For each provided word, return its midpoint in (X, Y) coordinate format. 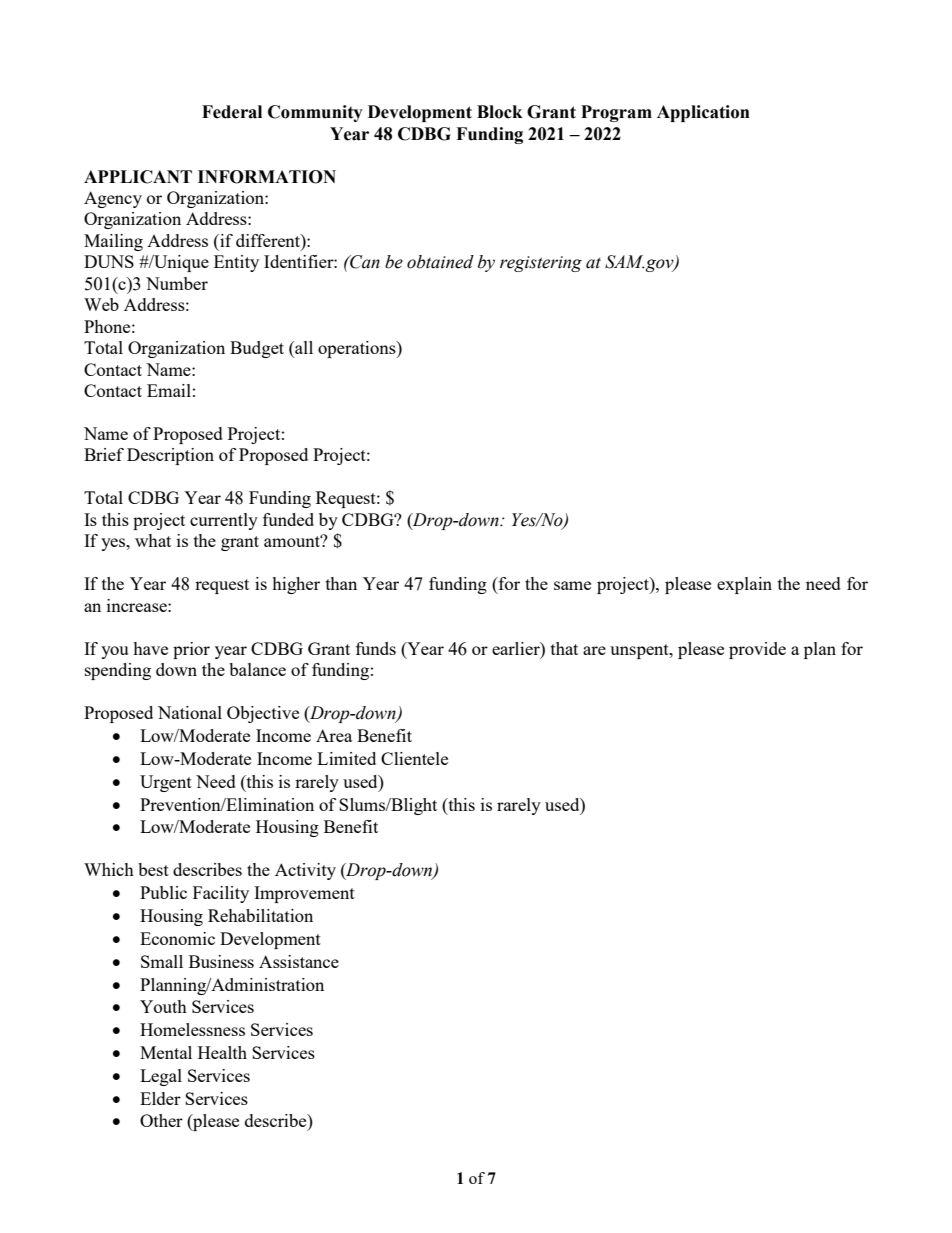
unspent (640, 651)
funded (288, 519)
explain (744, 585)
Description (170, 456)
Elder (160, 1098)
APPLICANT (138, 177)
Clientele (414, 758)
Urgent (166, 783)
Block (500, 112)
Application (703, 113)
